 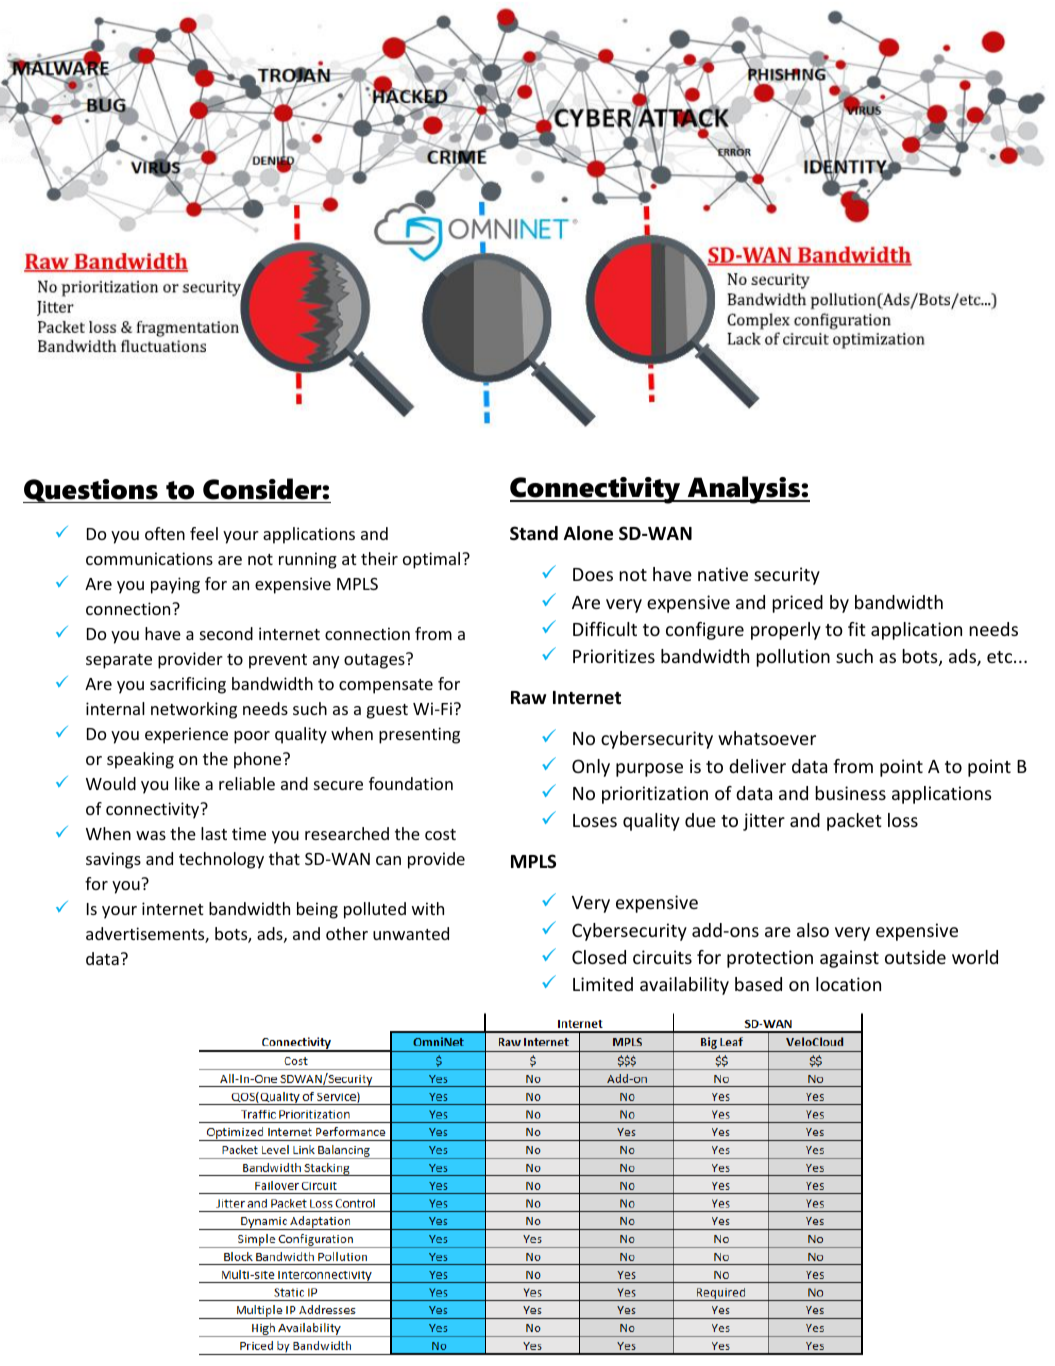 What do you see at coordinates (204, 533) in the document?
I see `feel` at bounding box center [204, 533].
